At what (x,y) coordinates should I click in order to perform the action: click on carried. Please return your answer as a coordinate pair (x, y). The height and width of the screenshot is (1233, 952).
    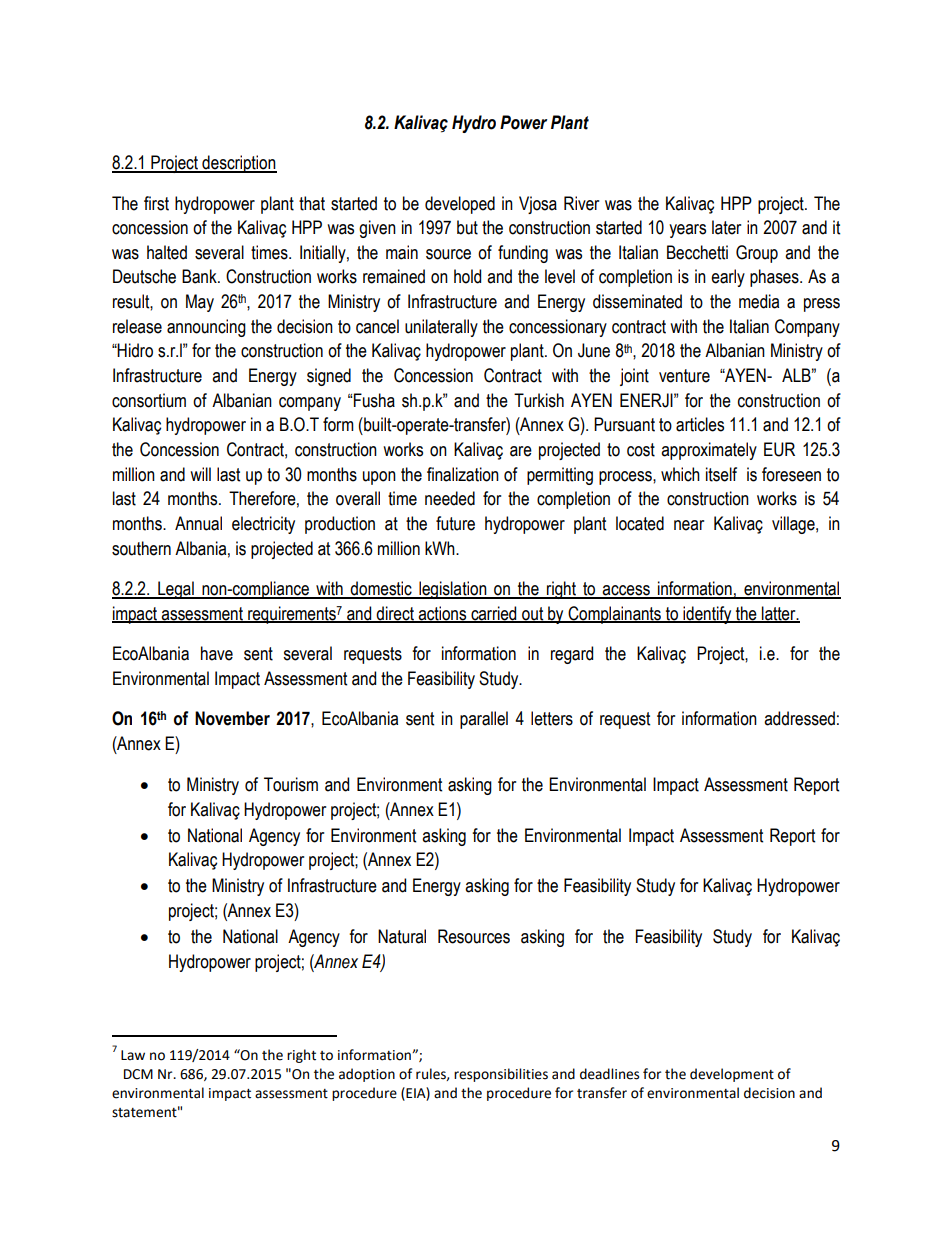
    Looking at the image, I should click on (494, 614).
